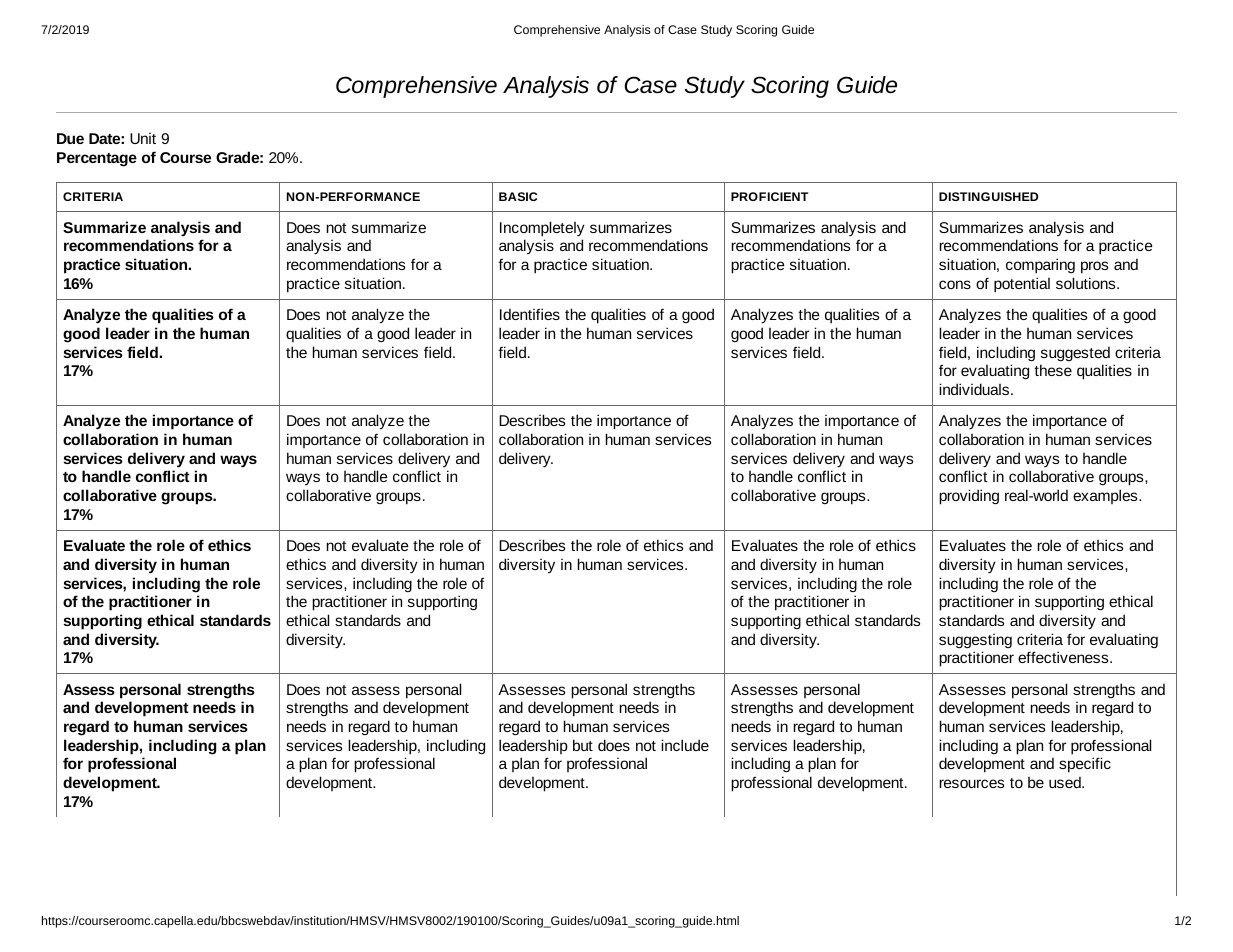 The image size is (1233, 952). I want to click on used, so click(1066, 782).
